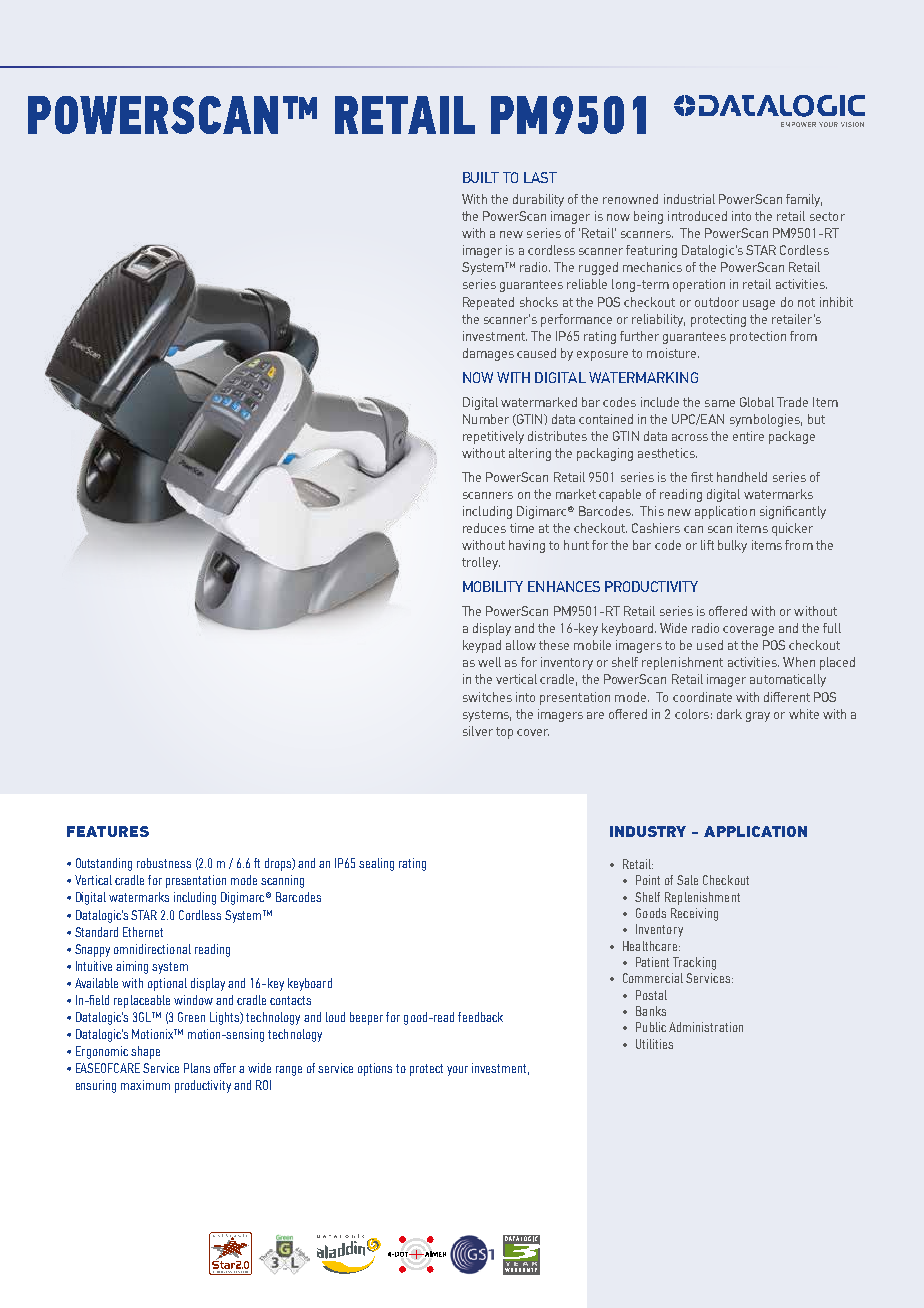 The height and width of the image is (1308, 924). What do you see at coordinates (758, 717) in the image?
I see `gray` at bounding box center [758, 717].
